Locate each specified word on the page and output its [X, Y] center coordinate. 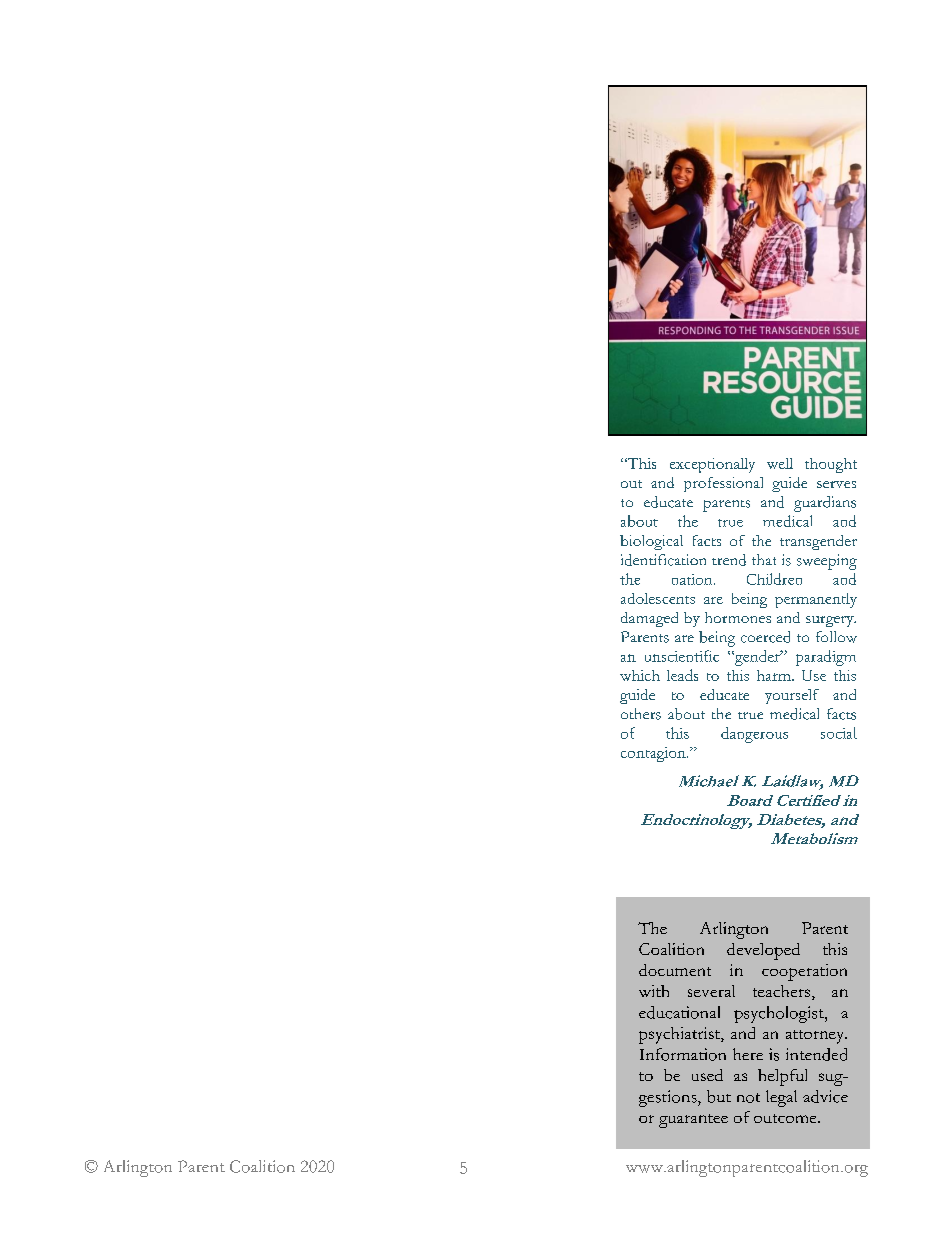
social [839, 733]
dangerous [754, 735]
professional [723, 484]
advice [825, 1096]
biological [651, 542]
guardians [825, 504]
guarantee [693, 1121]
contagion [654, 754]
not [748, 1098]
